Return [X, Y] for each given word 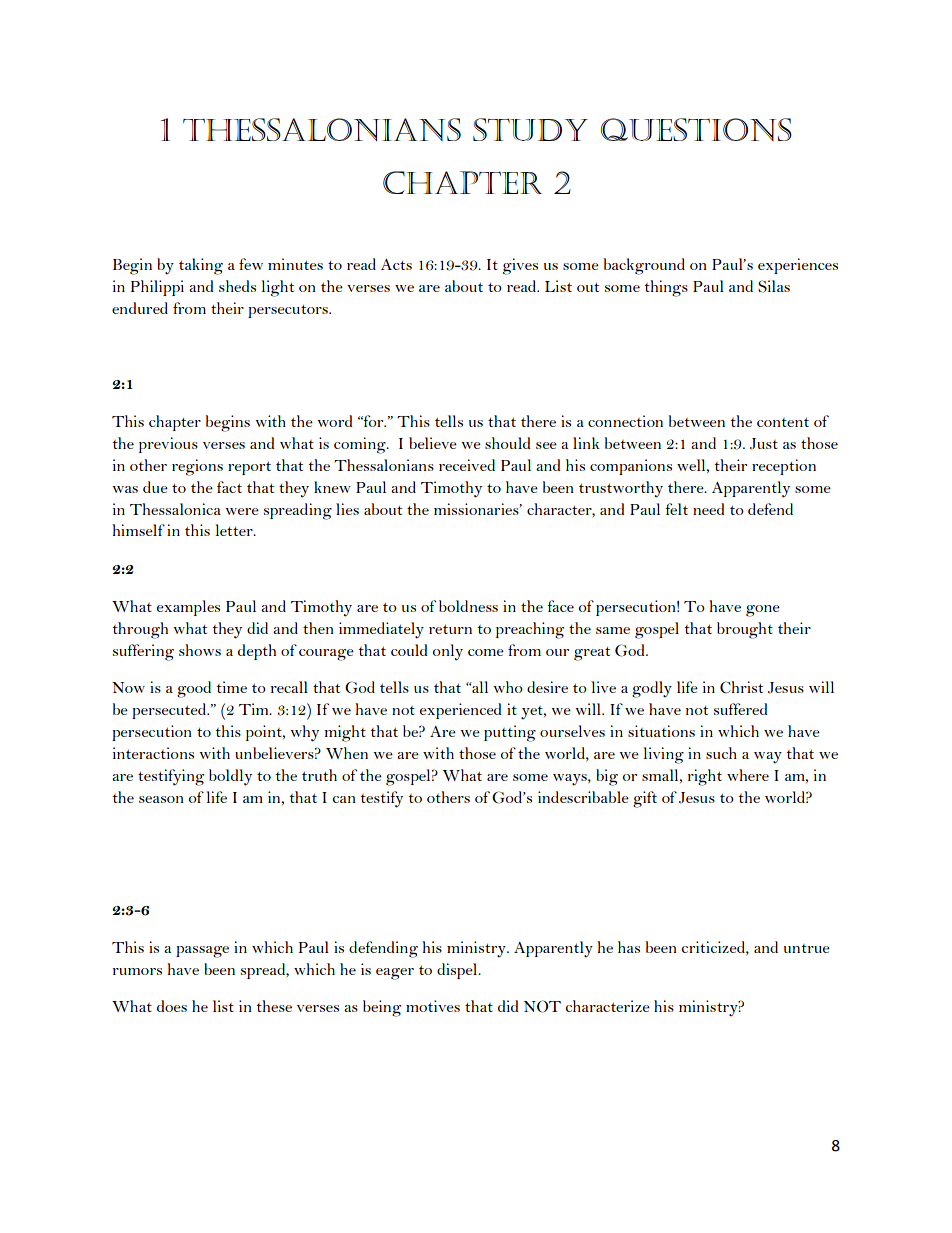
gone [763, 611]
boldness [468, 606]
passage [202, 952]
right [704, 777]
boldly [230, 777]
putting [510, 733]
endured [140, 308]
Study [530, 129]
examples [188, 608]
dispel [458, 971]
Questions [696, 129]
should [508, 443]
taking [201, 266]
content [783, 422]
